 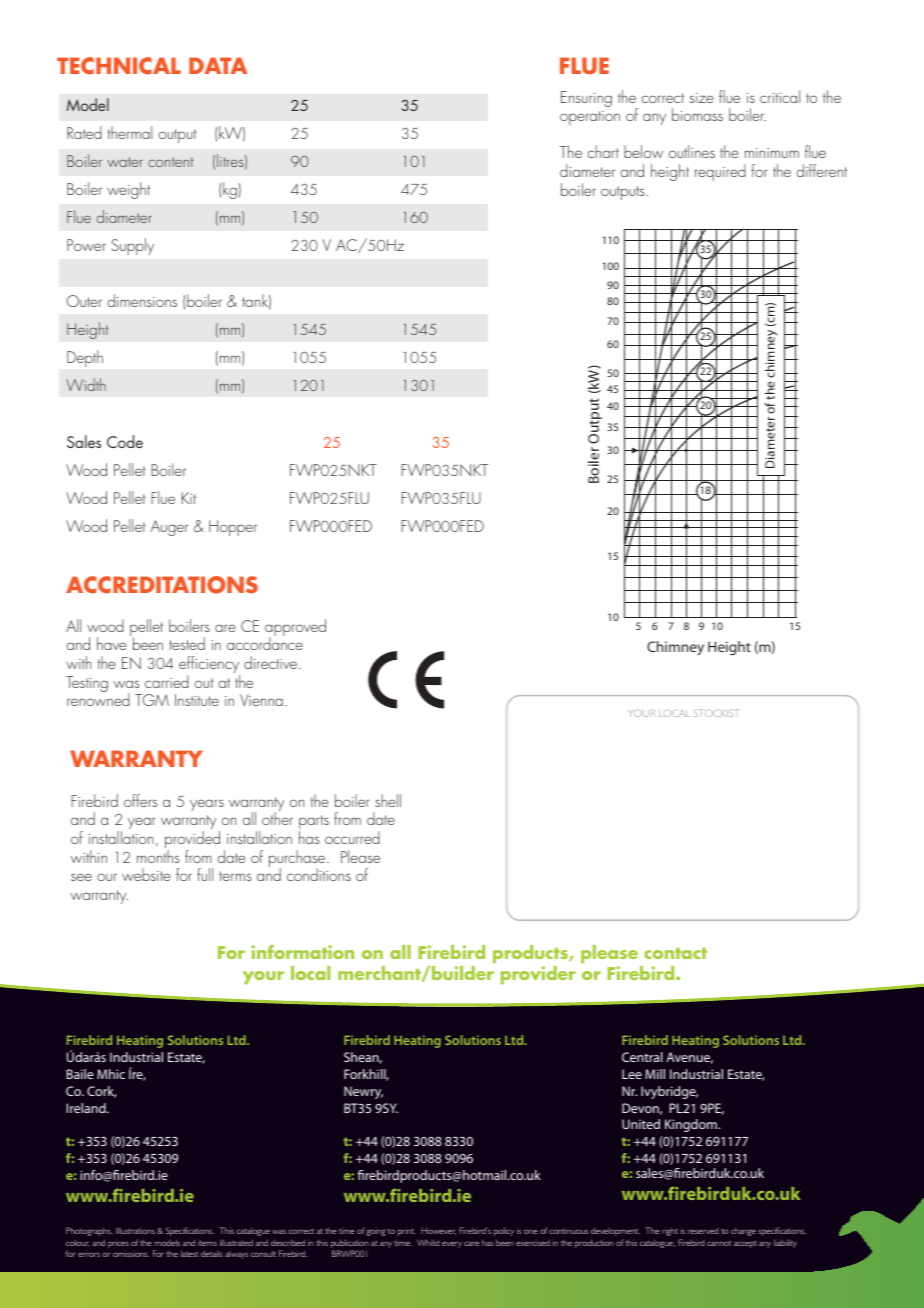 I want to click on contact, so click(x=675, y=953).
